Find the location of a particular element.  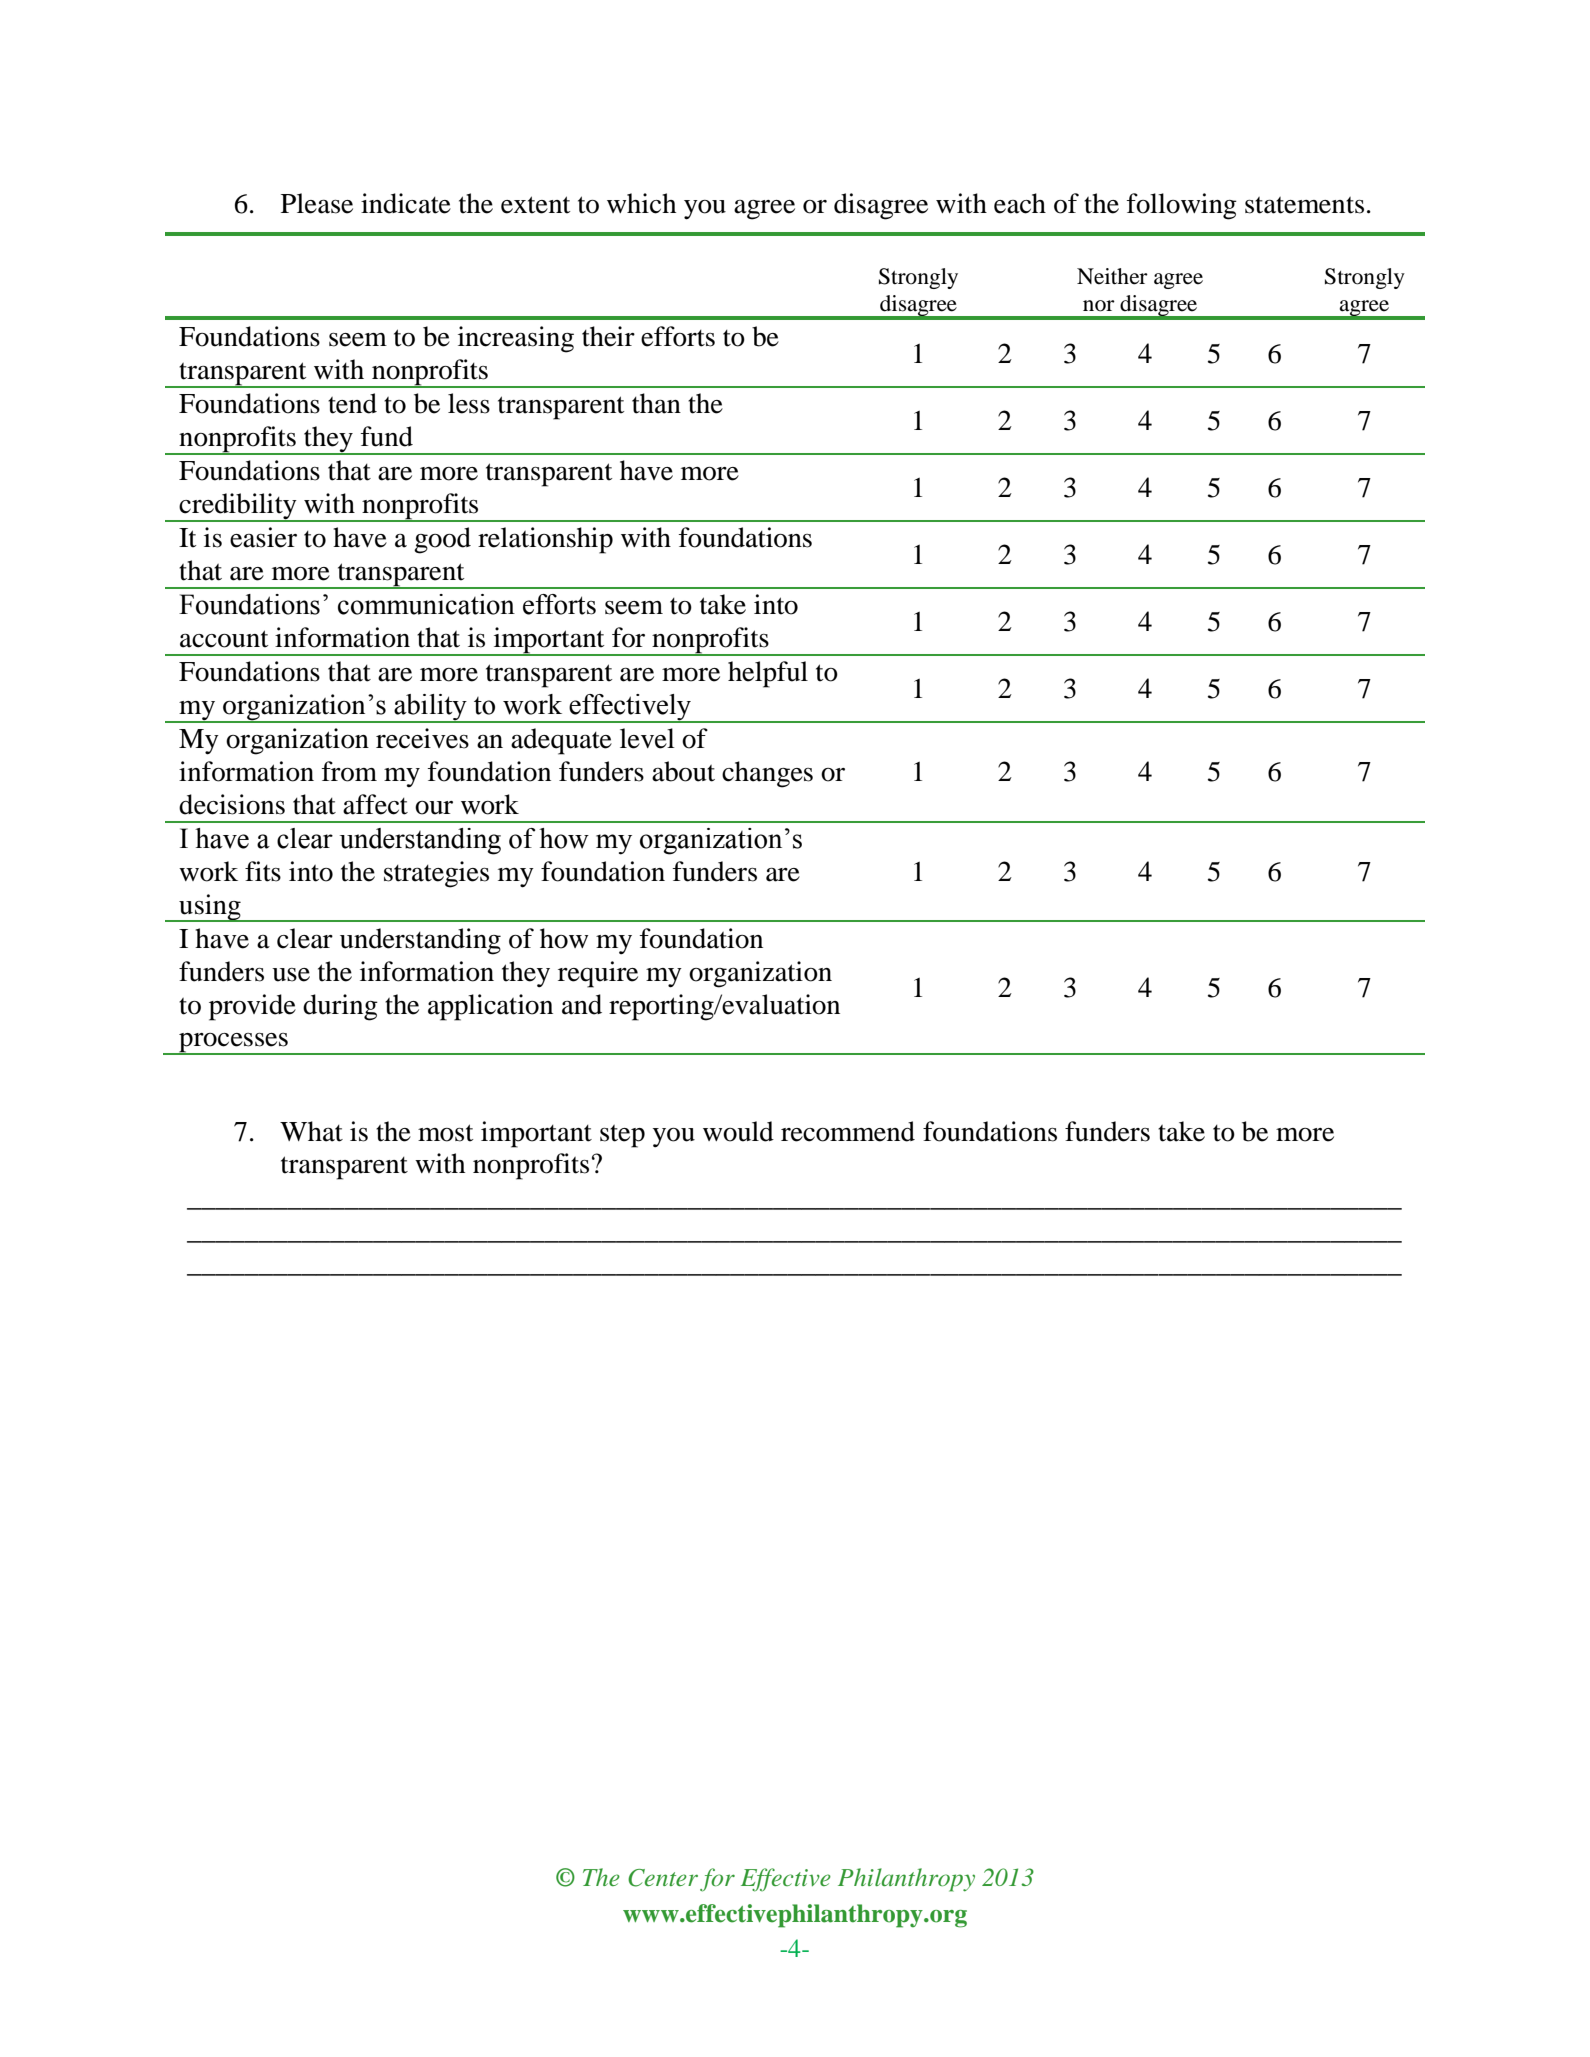

Center is located at coordinates (663, 1878).
